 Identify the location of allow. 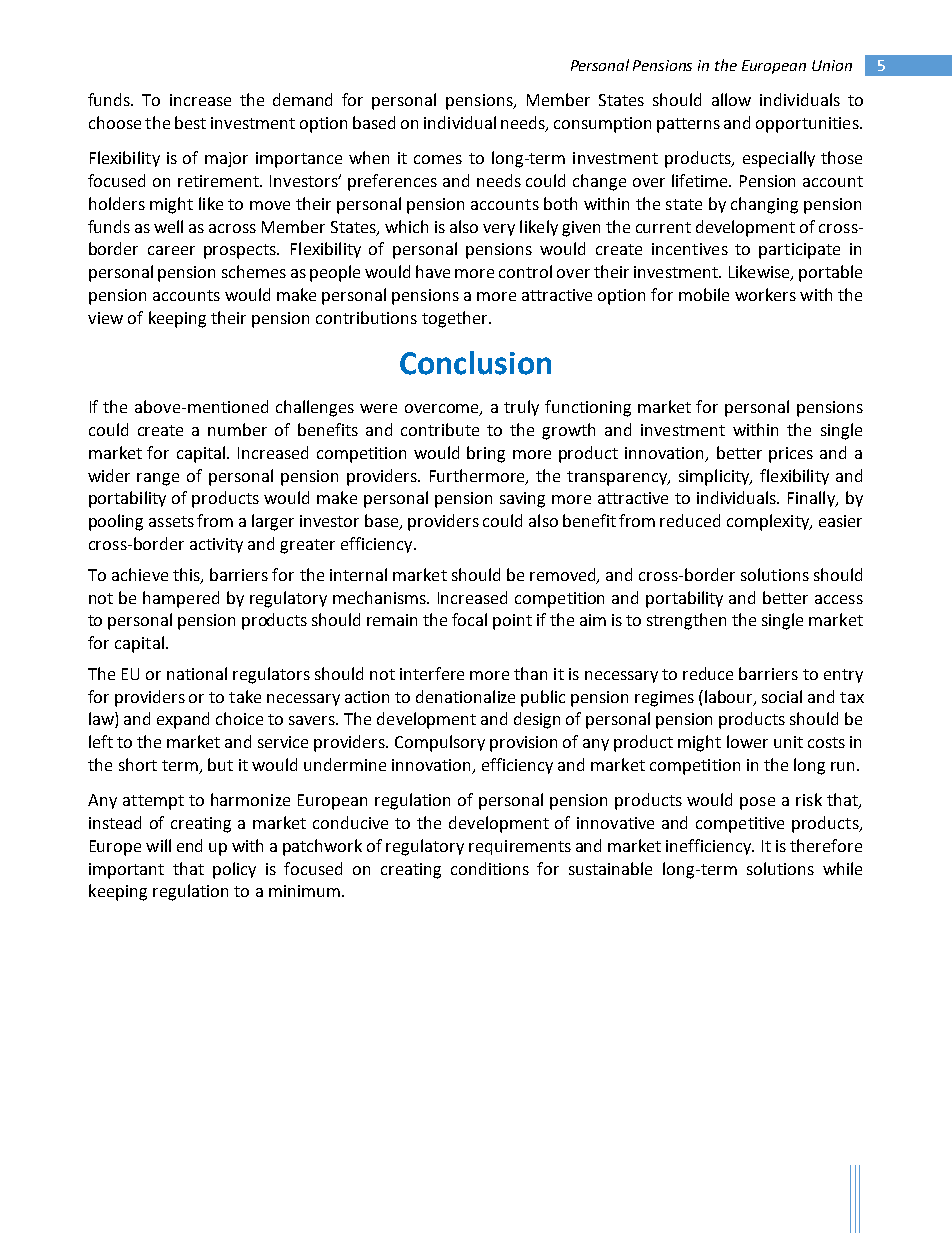
(731, 99).
